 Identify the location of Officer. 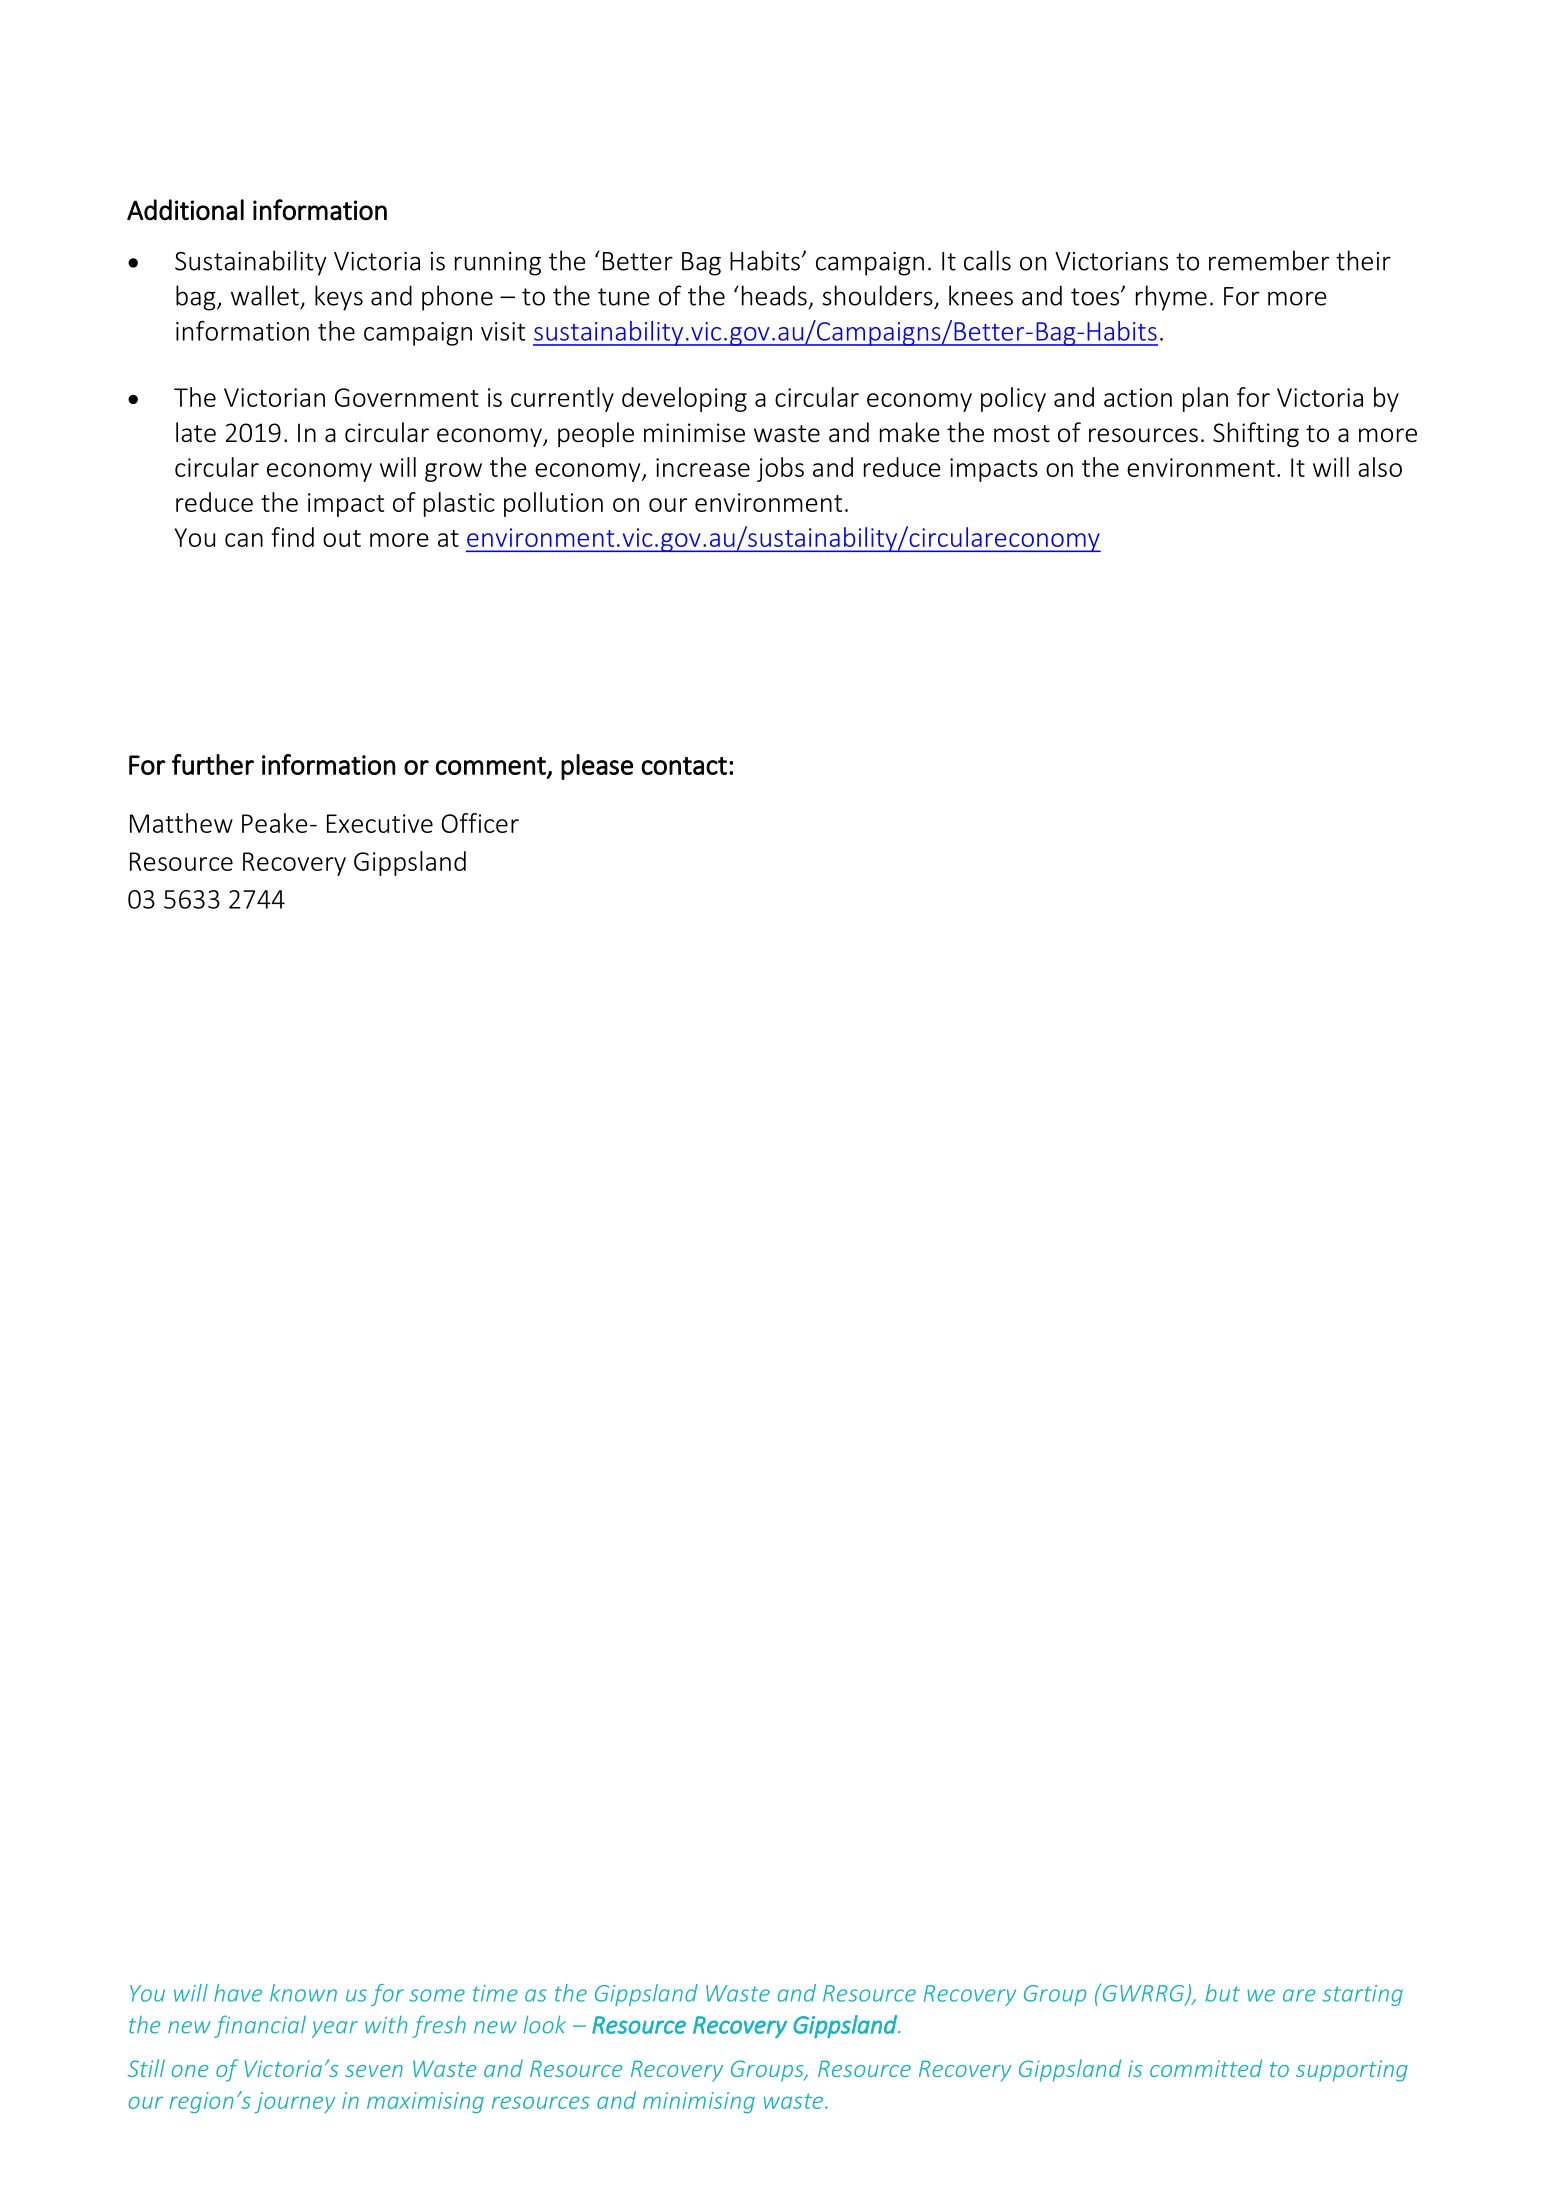
(480, 823).
